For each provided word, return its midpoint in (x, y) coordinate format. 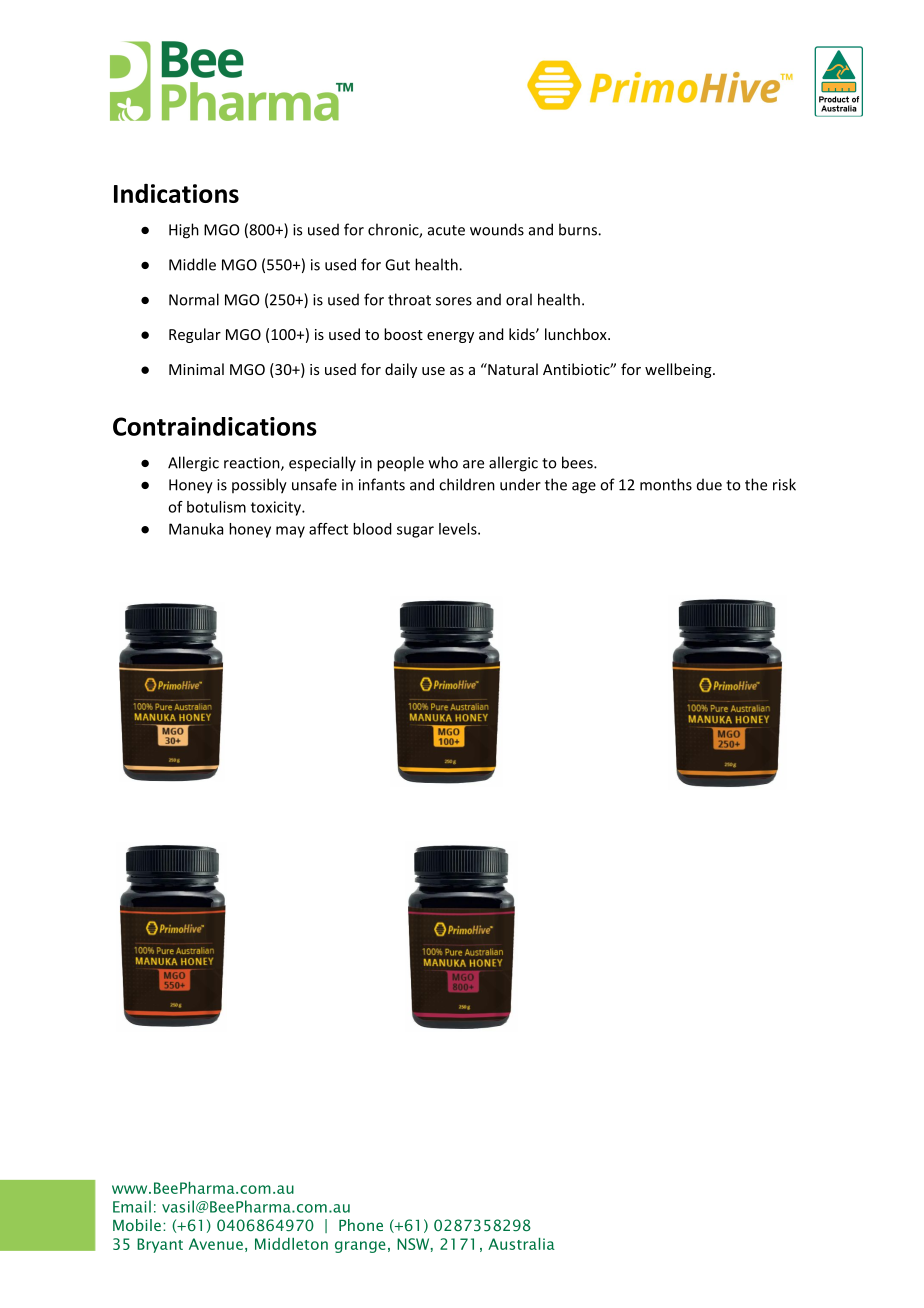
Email (132, 1206)
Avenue (216, 1244)
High (184, 231)
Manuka (196, 529)
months (666, 484)
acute (446, 230)
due (709, 484)
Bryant (160, 1245)
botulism (216, 507)
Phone (361, 1225)
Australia (521, 1244)
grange (360, 1247)
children (467, 484)
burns (579, 229)
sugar (415, 532)
